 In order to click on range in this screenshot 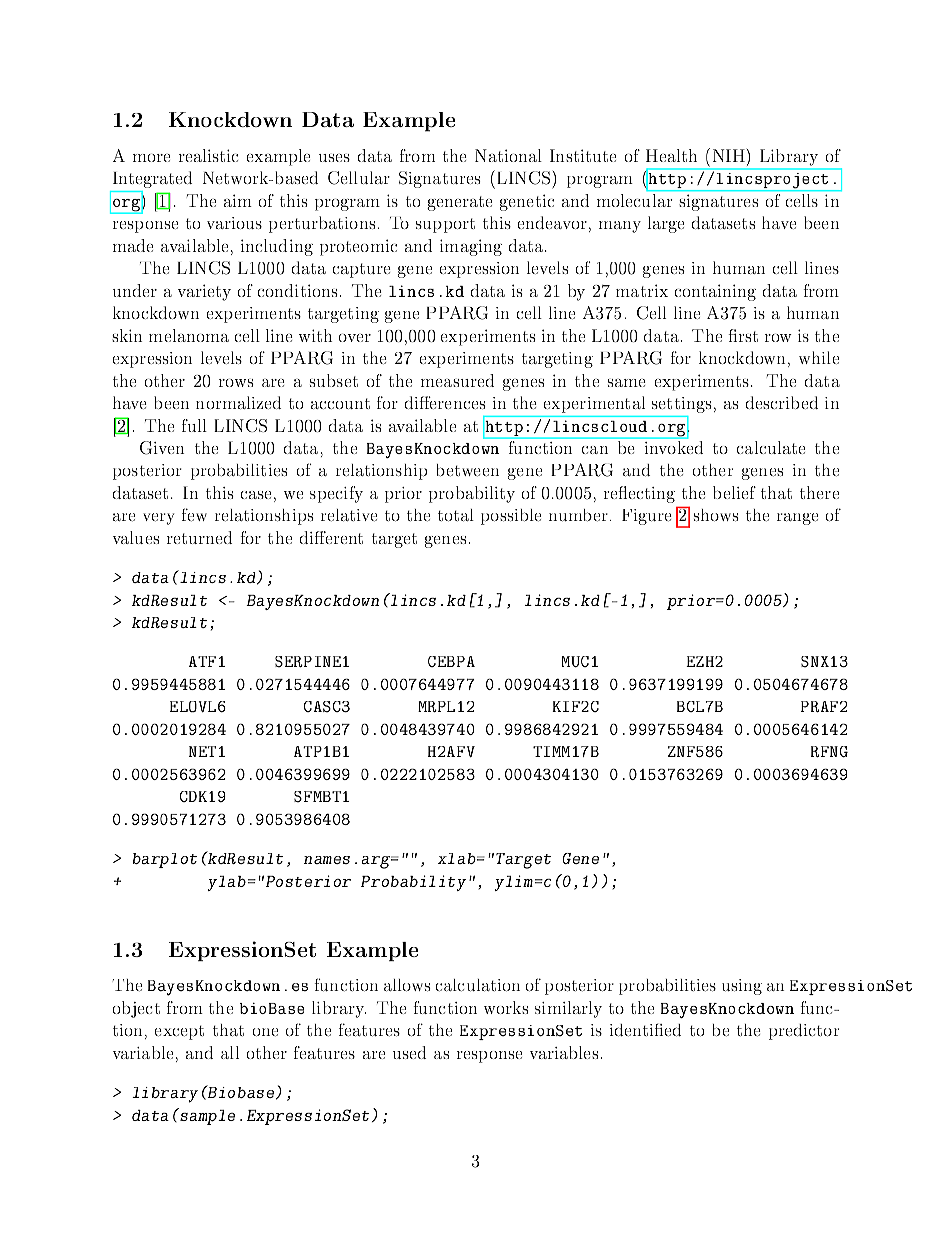, I will do `click(798, 519)`.
